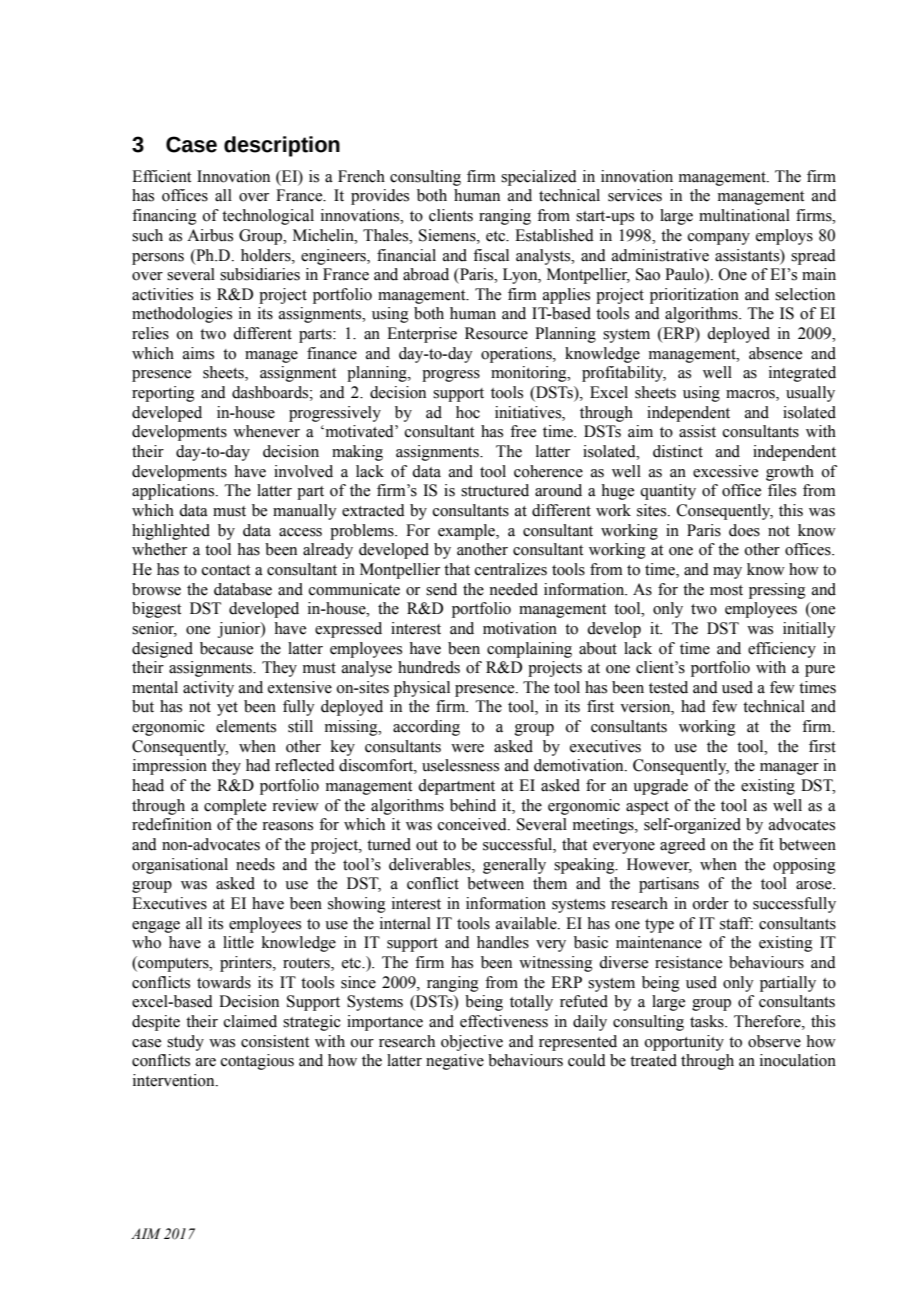 This page has width=924, height=1308. Describe the element at coordinates (513, 589) in the page. I see `needed` at that location.
